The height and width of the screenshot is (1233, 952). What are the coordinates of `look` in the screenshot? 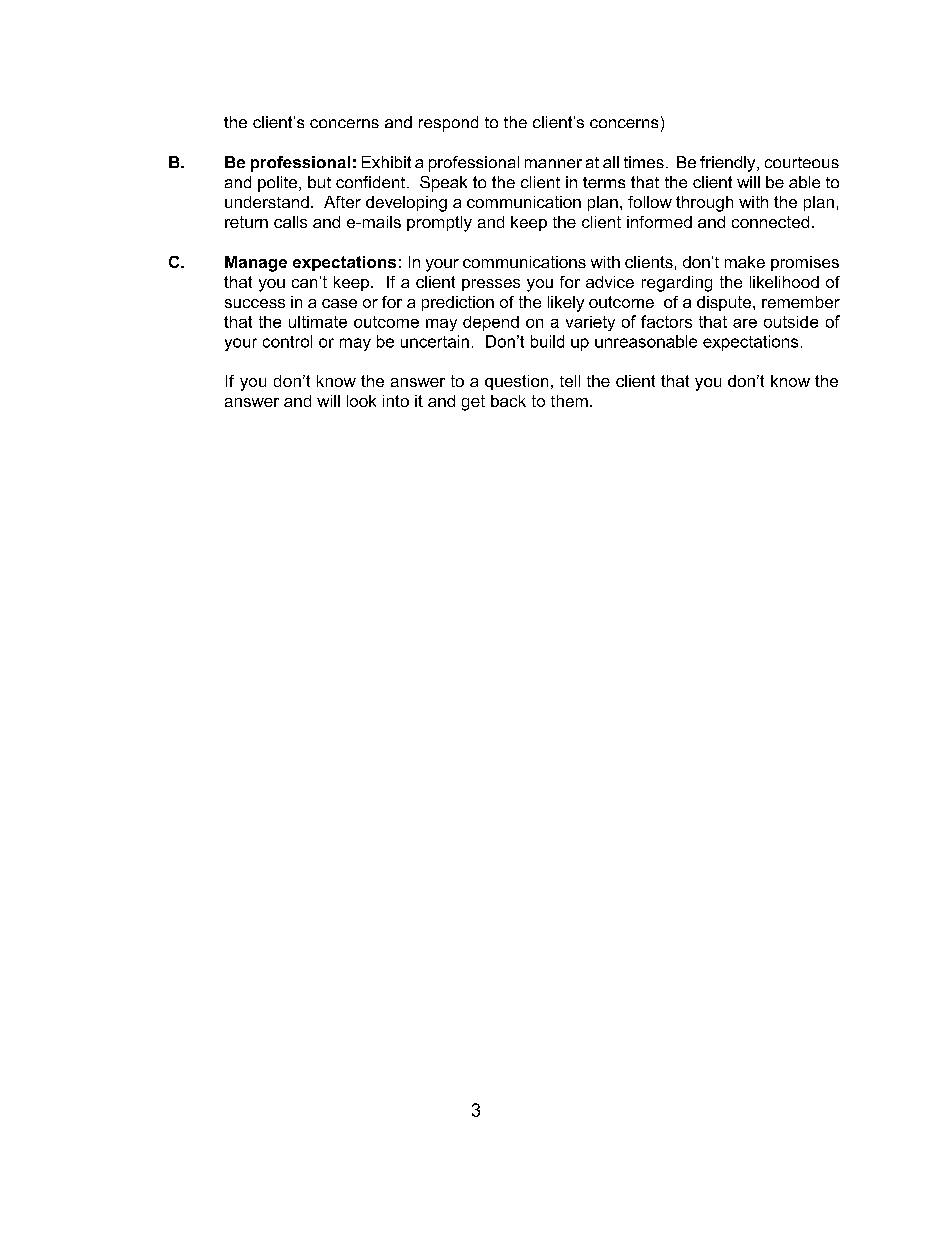 It's located at (361, 401).
